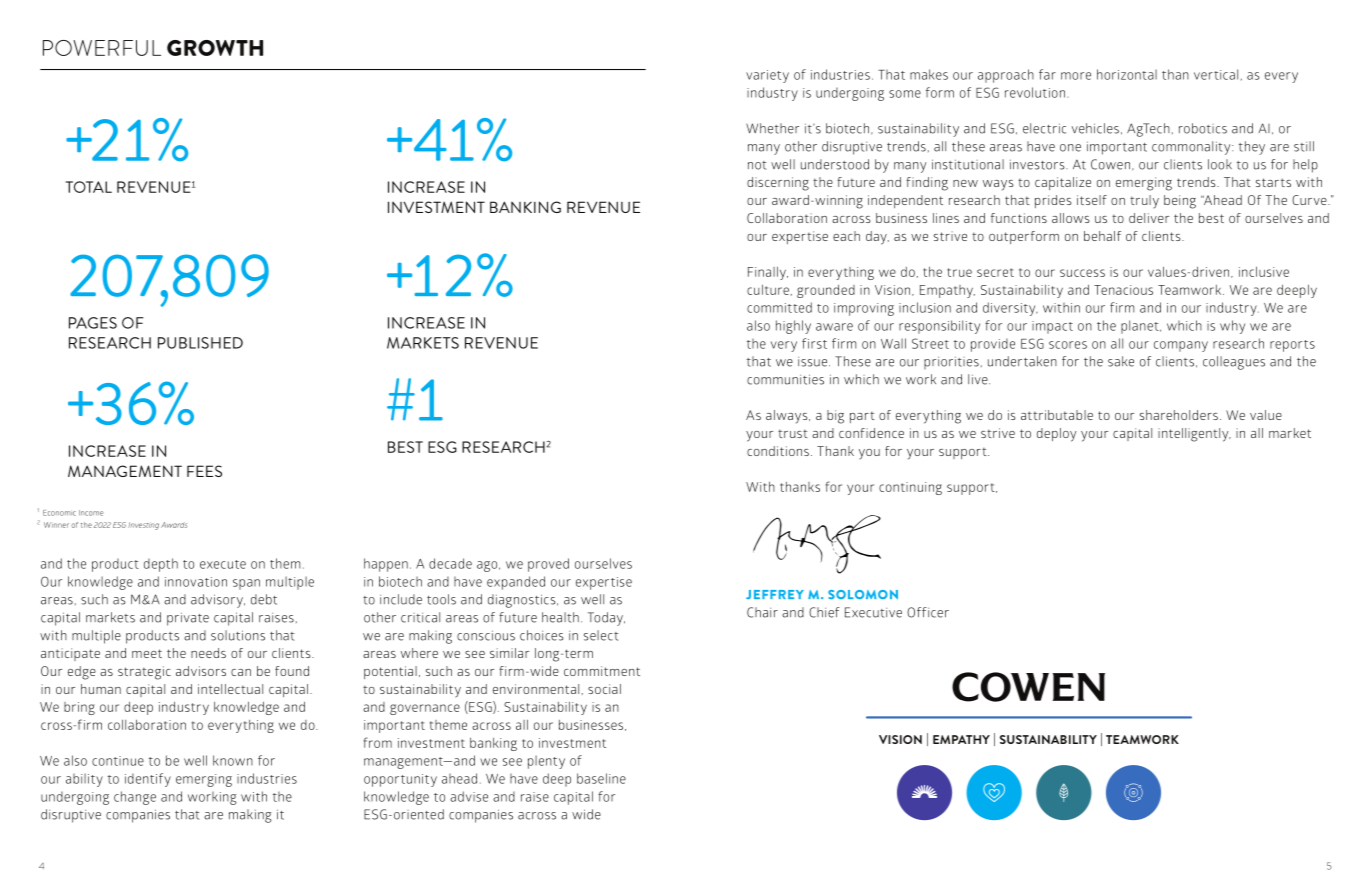 This screenshot has width=1372, height=887. I want to click on continuing, so click(910, 488).
